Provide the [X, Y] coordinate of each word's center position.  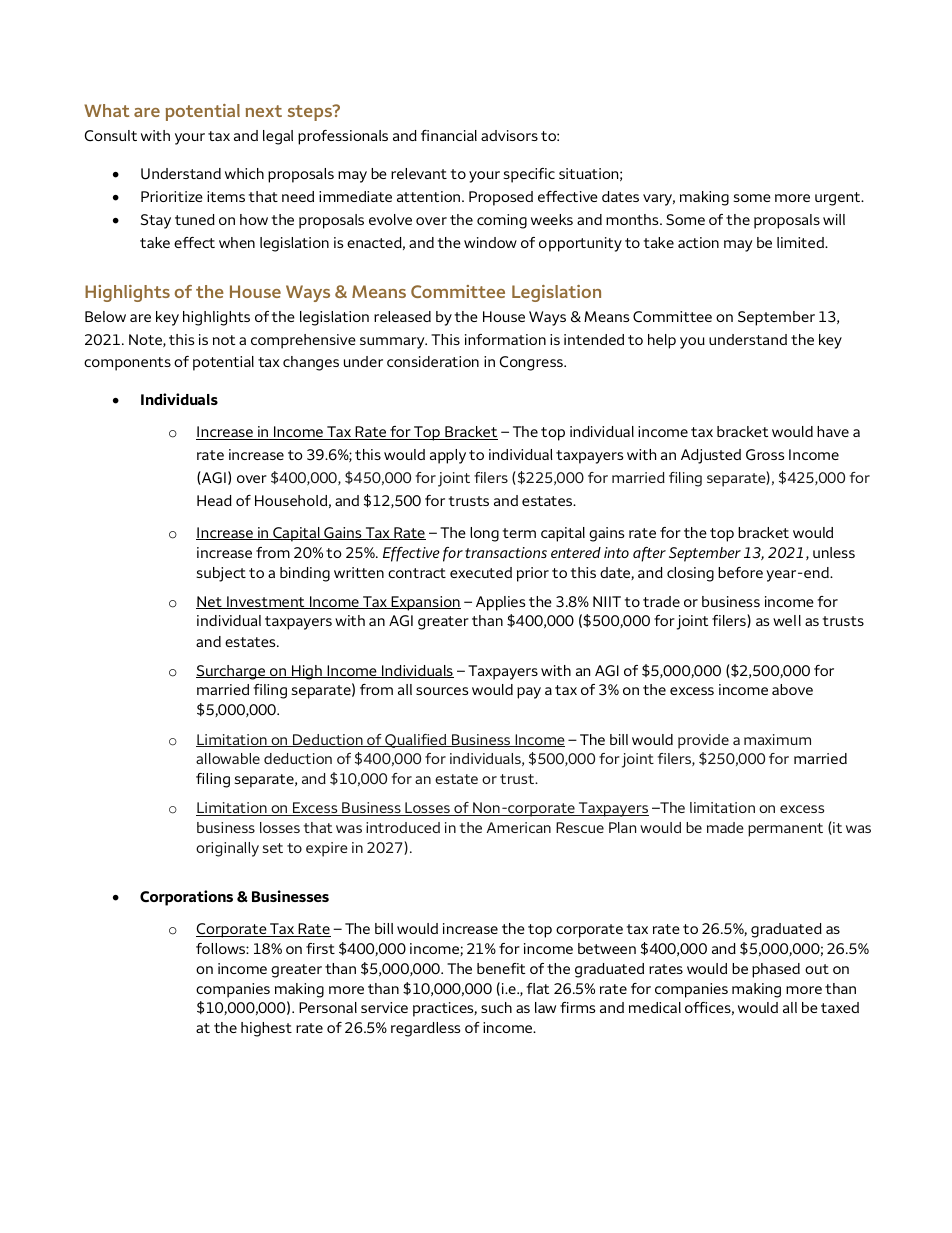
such [496, 1007]
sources [442, 691]
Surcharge [232, 672]
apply [448, 456]
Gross [765, 455]
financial [449, 135]
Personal [328, 1007]
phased [776, 970]
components [127, 364]
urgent [839, 199]
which [244, 173]
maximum [777, 739]
